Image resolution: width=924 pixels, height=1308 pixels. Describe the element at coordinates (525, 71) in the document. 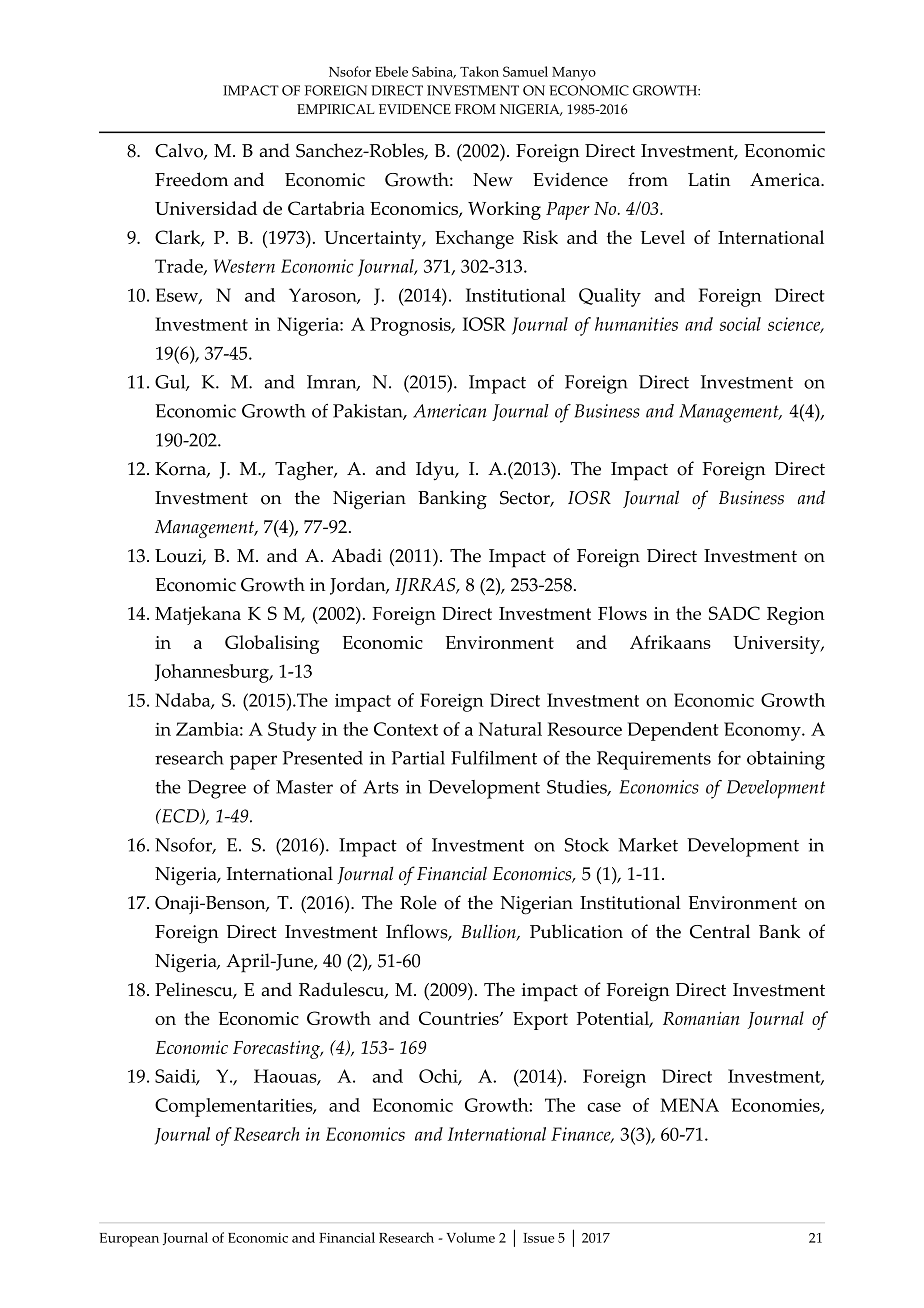

I see `Samuel` at that location.
